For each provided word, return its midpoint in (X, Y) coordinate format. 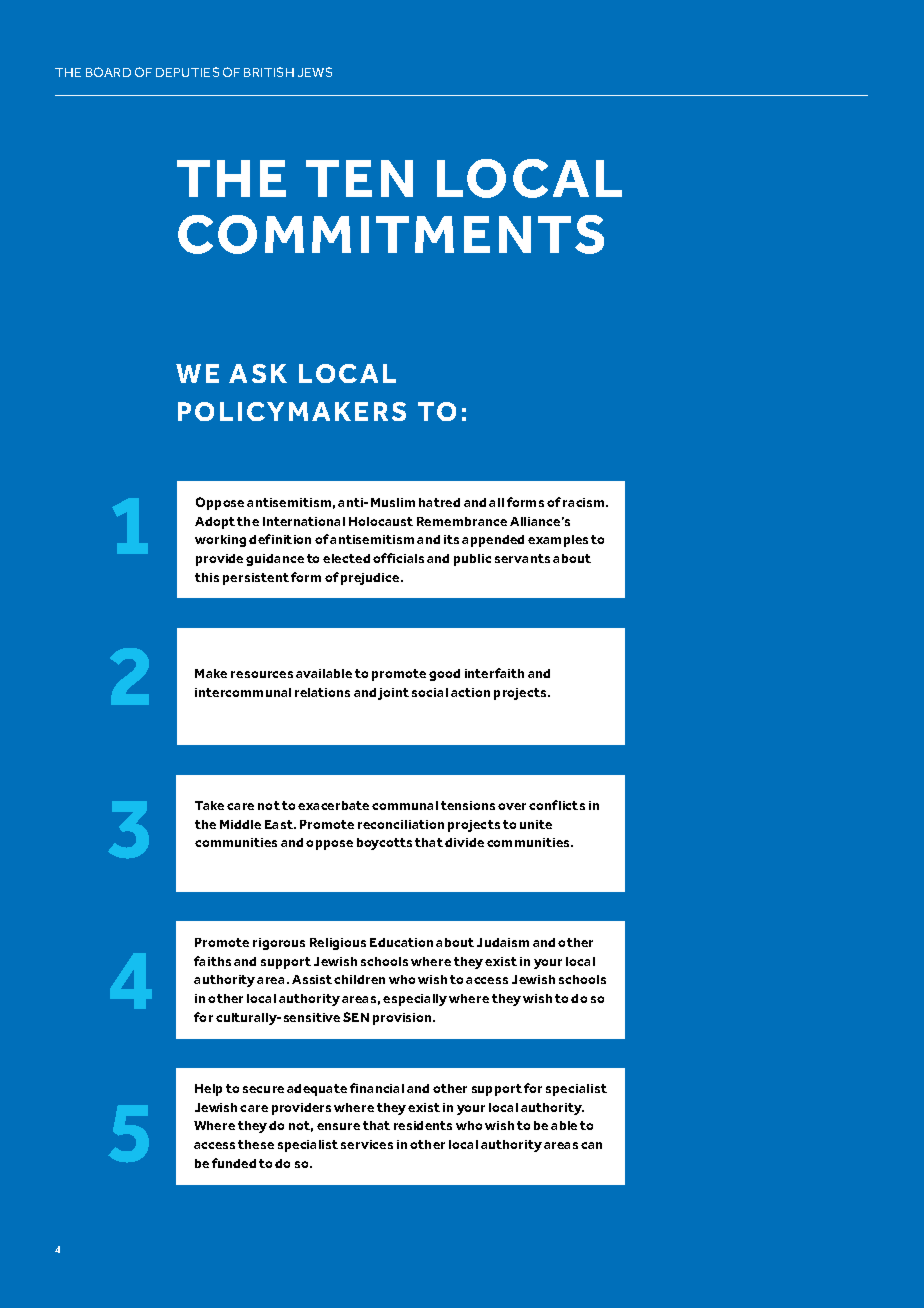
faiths (212, 961)
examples (558, 541)
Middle (240, 824)
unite (536, 824)
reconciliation (401, 824)
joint (393, 694)
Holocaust (381, 521)
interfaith (494, 673)
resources (262, 674)
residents (423, 1125)
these (256, 1144)
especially (415, 1000)
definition (280, 539)
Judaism (503, 942)
